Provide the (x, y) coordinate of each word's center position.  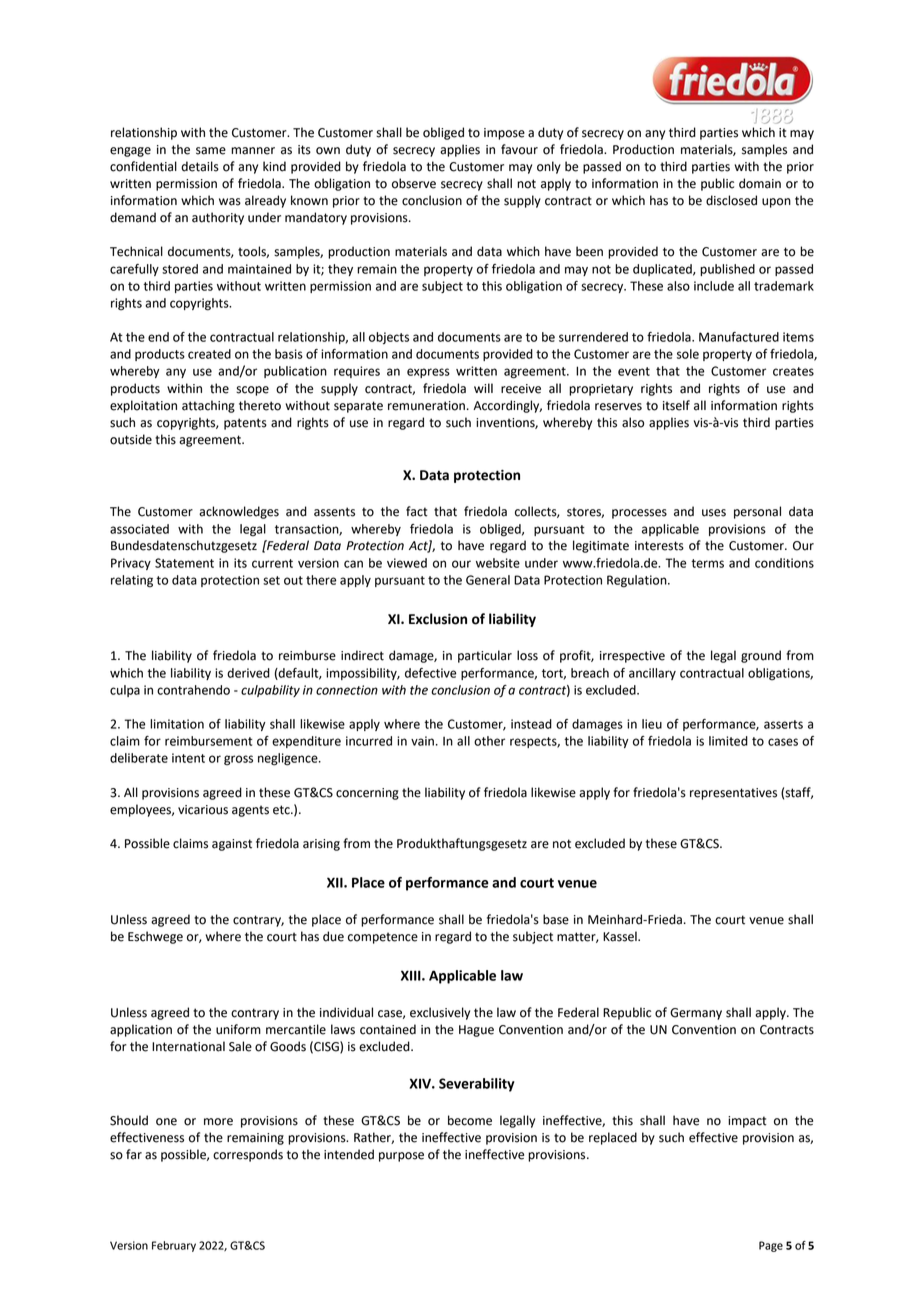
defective (430, 673)
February (174, 1246)
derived (248, 673)
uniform (238, 1029)
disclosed (731, 200)
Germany (696, 1014)
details (200, 166)
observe (414, 183)
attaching (208, 406)
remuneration (426, 406)
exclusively (440, 1013)
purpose (401, 1157)
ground (761, 656)
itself (676, 405)
